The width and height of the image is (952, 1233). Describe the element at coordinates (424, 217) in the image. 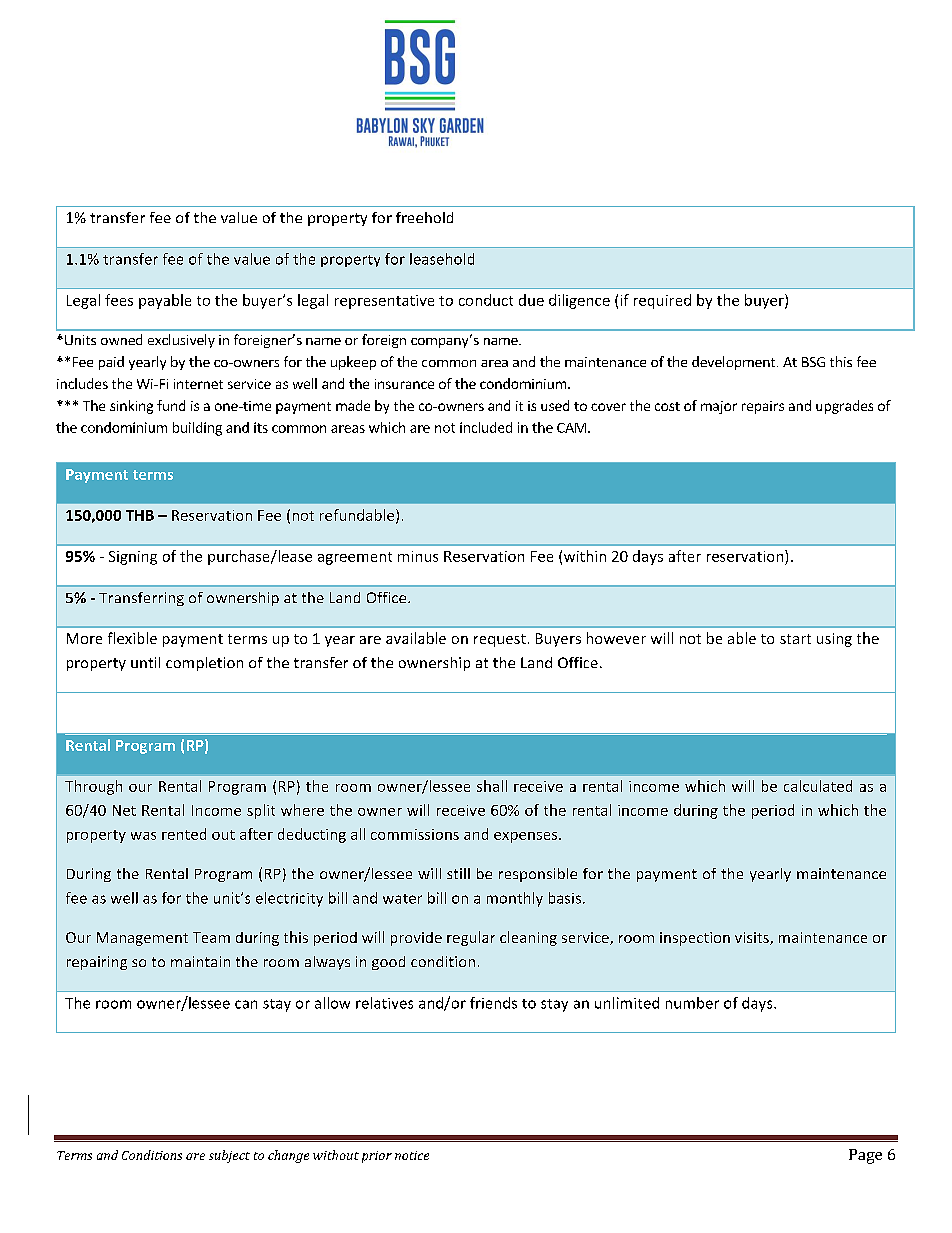

I see `freehold` at that location.
